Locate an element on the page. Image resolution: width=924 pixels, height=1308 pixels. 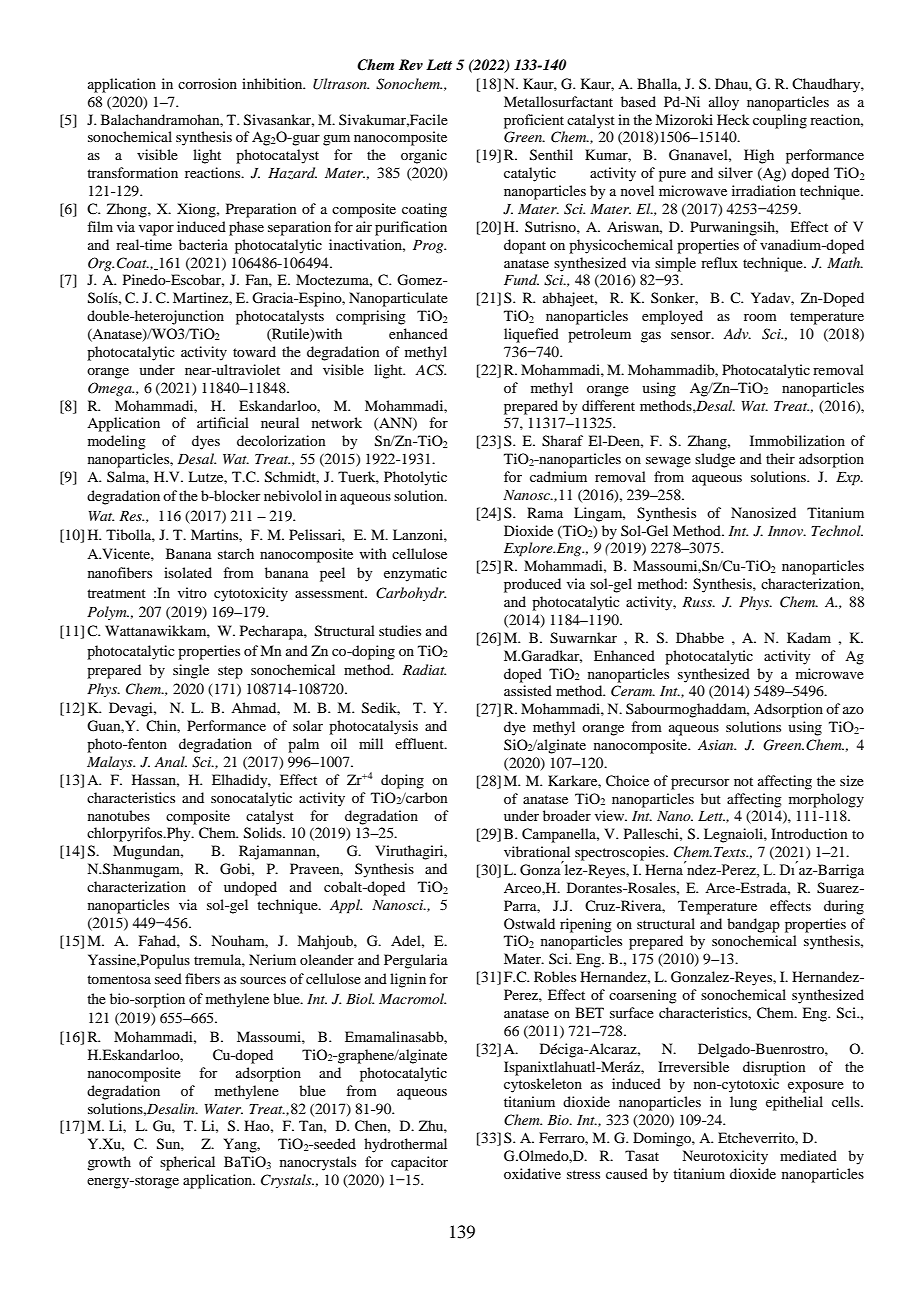
spherical is located at coordinates (187, 1163).
